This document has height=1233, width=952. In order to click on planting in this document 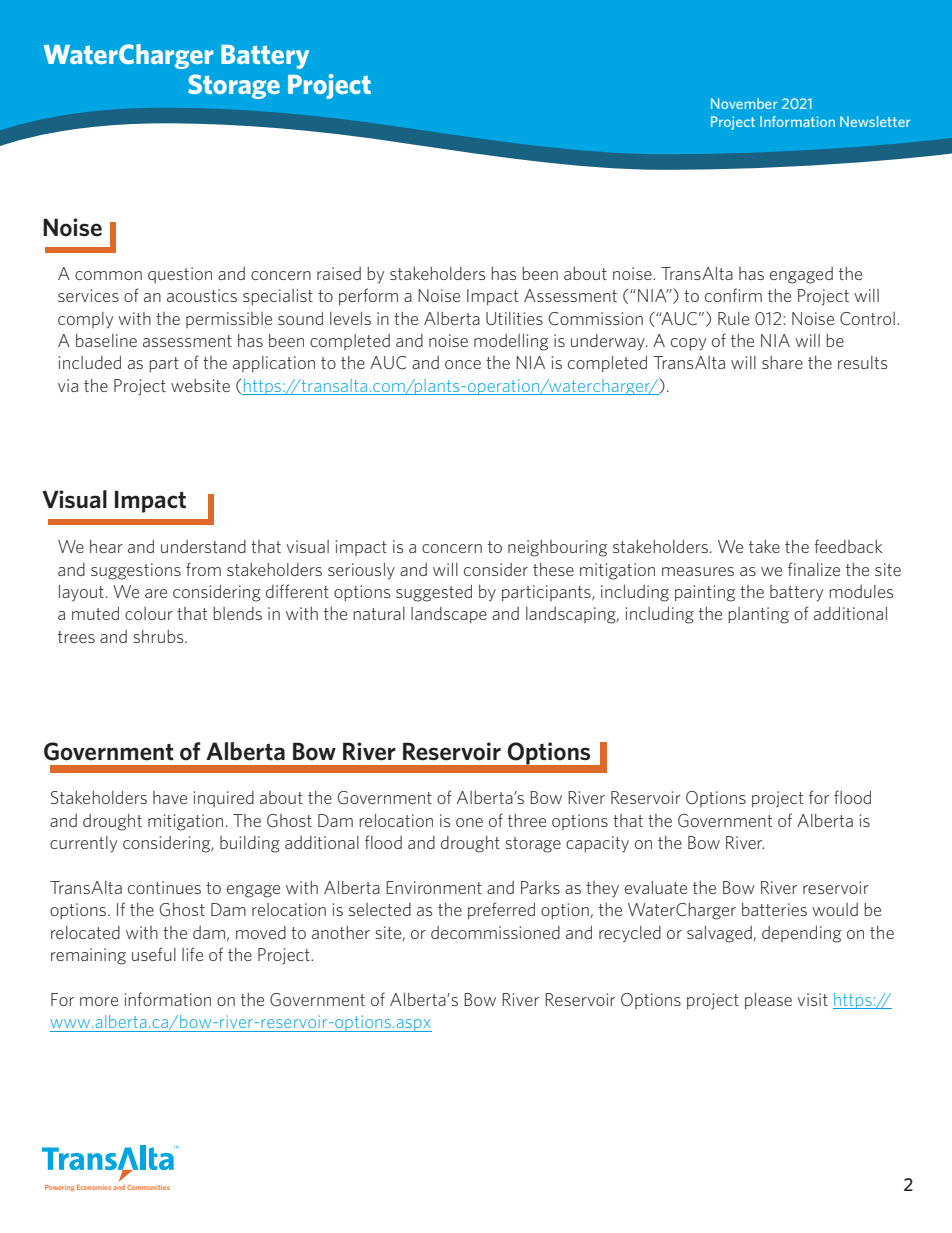, I will do `click(758, 615)`.
